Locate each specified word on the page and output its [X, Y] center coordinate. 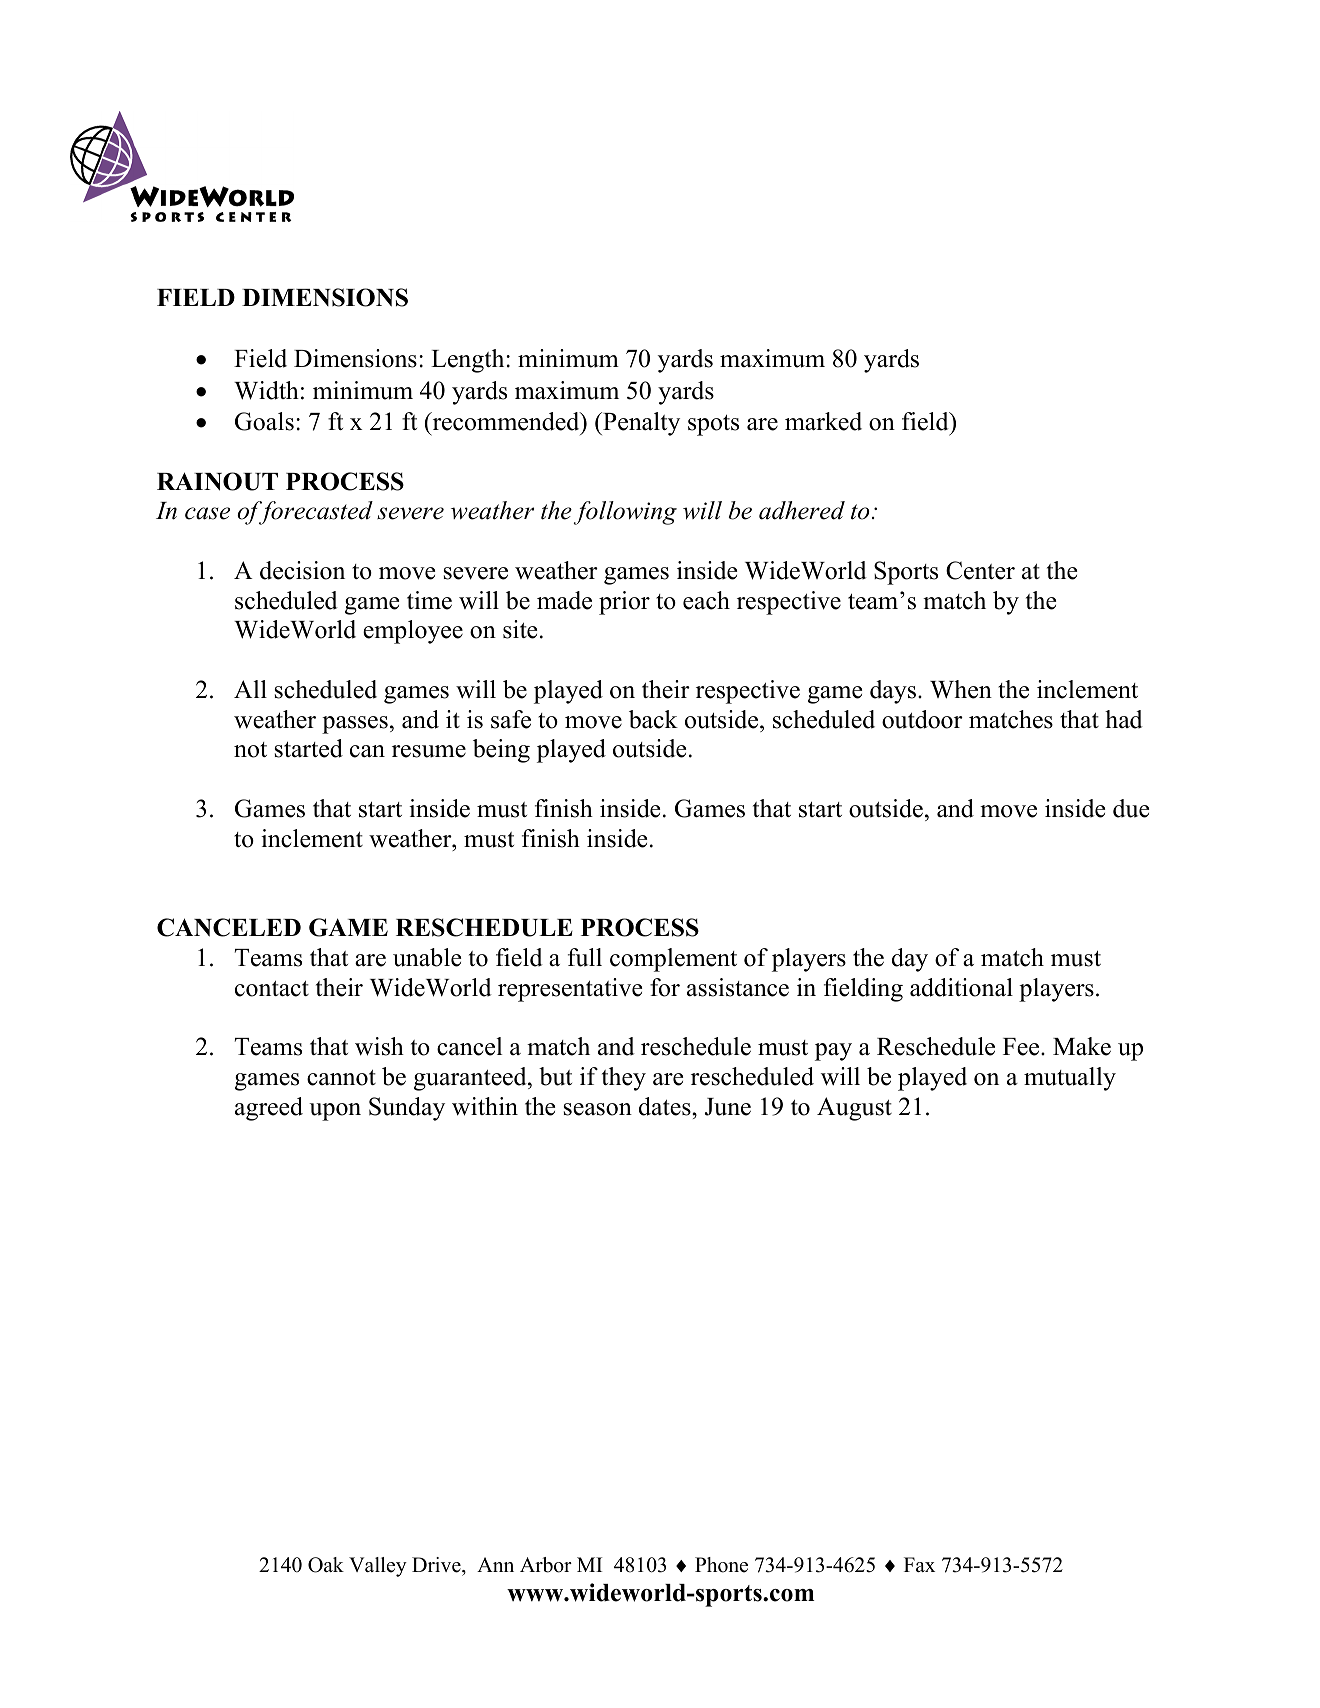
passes [355, 725]
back [653, 719]
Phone [721, 1565]
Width [266, 390]
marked [823, 421]
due [1131, 808]
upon [335, 1112]
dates [666, 1106]
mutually [1070, 1079]
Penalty [640, 424]
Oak [326, 1565]
